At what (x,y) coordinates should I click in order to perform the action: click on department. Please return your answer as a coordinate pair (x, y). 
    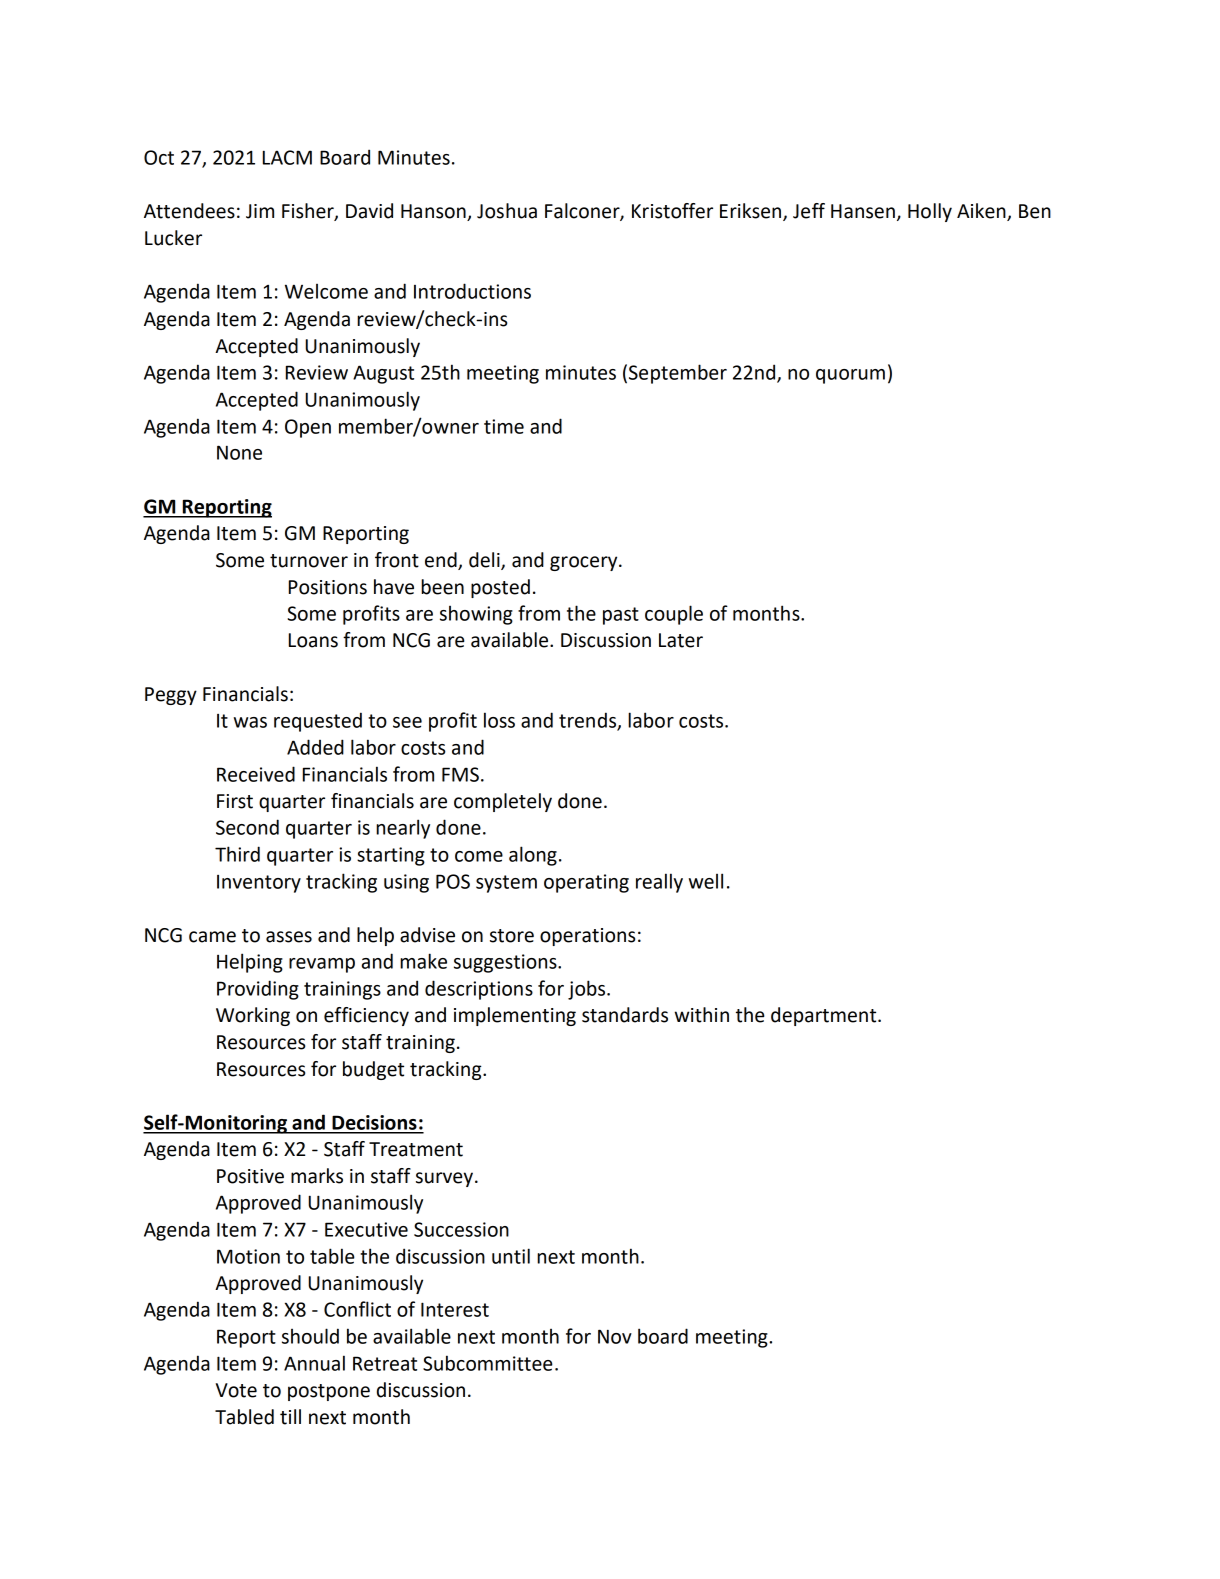
    Looking at the image, I should click on (825, 1016).
